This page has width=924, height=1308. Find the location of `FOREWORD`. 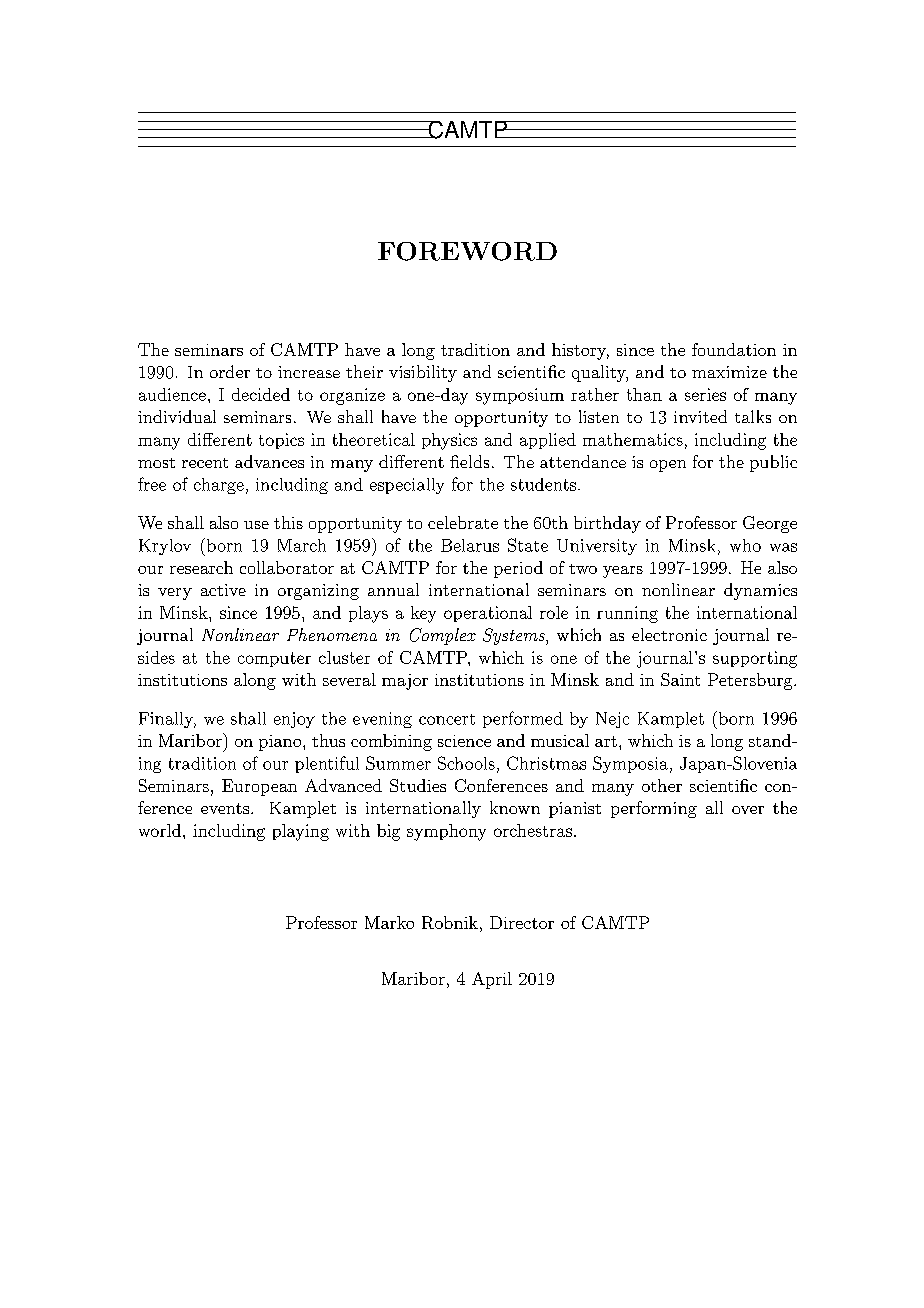

FOREWORD is located at coordinates (467, 251).
